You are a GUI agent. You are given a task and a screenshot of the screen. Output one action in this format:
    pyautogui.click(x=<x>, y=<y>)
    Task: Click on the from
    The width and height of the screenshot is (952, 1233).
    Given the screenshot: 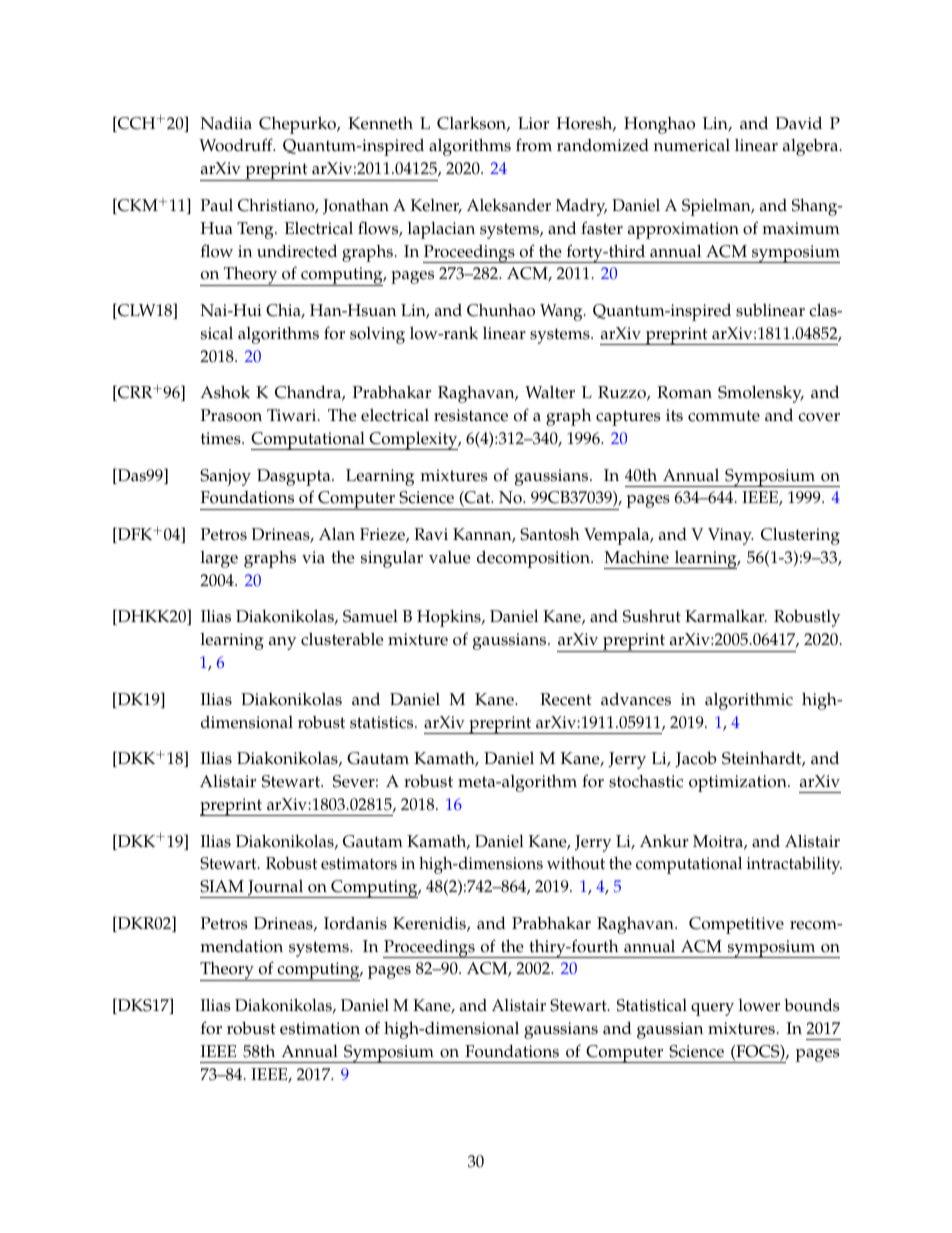 What is the action you would take?
    pyautogui.click(x=534, y=145)
